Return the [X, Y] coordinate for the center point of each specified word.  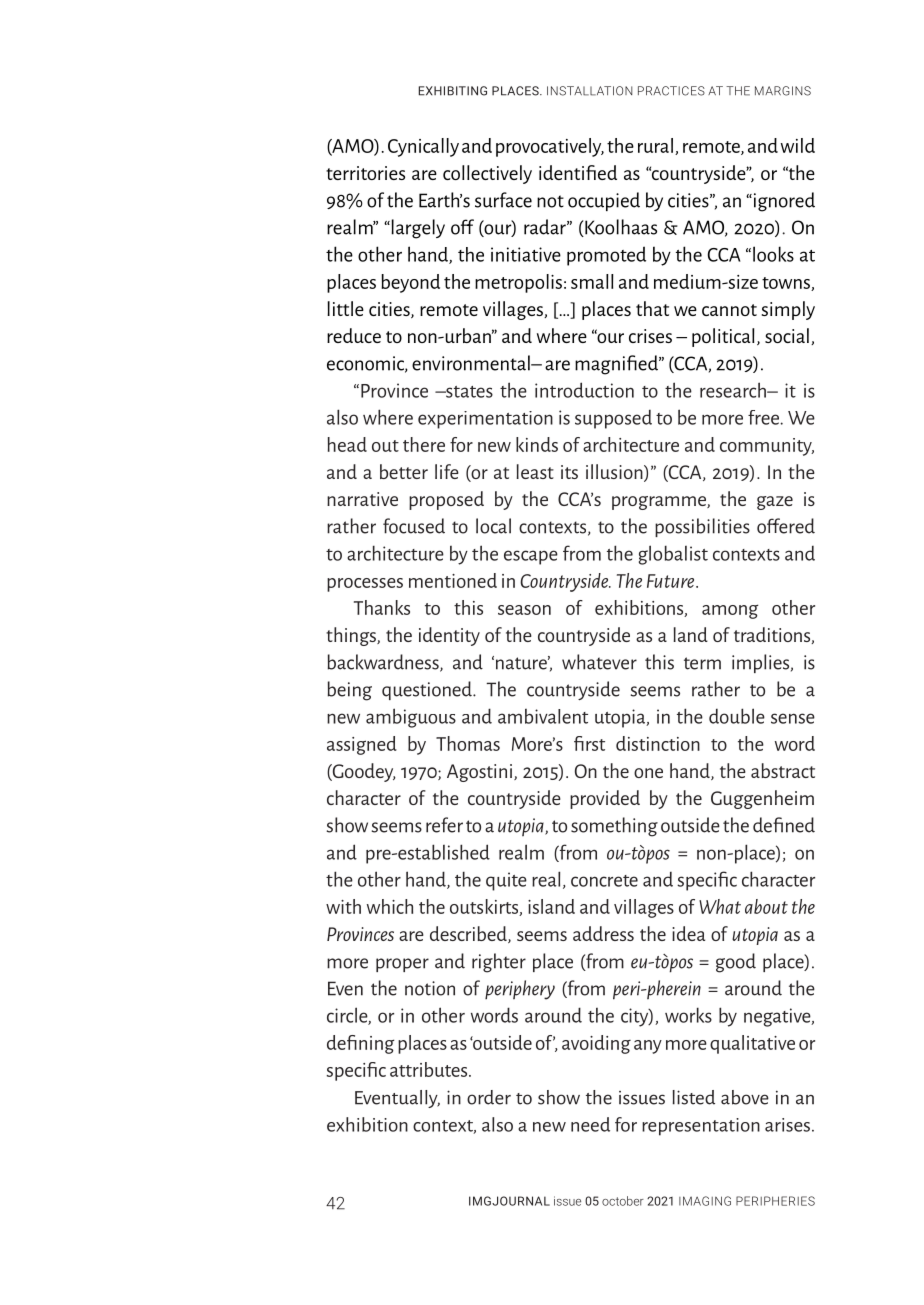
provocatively [550, 147]
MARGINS [783, 91]
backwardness [384, 663]
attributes [430, 1069]
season [524, 610]
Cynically [423, 147]
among [730, 611]
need [590, 1124]
